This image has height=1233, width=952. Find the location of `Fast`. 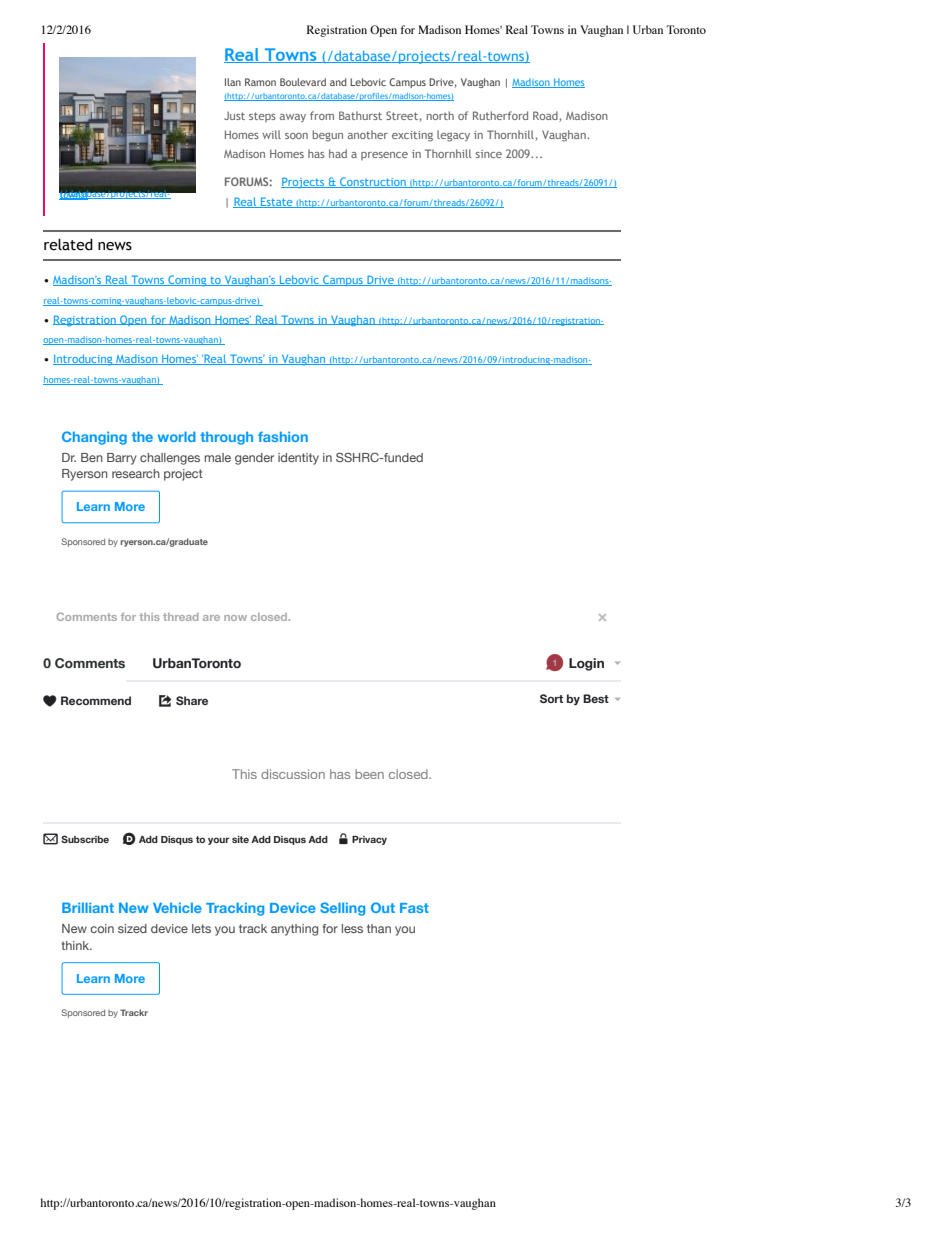

Fast is located at coordinates (414, 908).
